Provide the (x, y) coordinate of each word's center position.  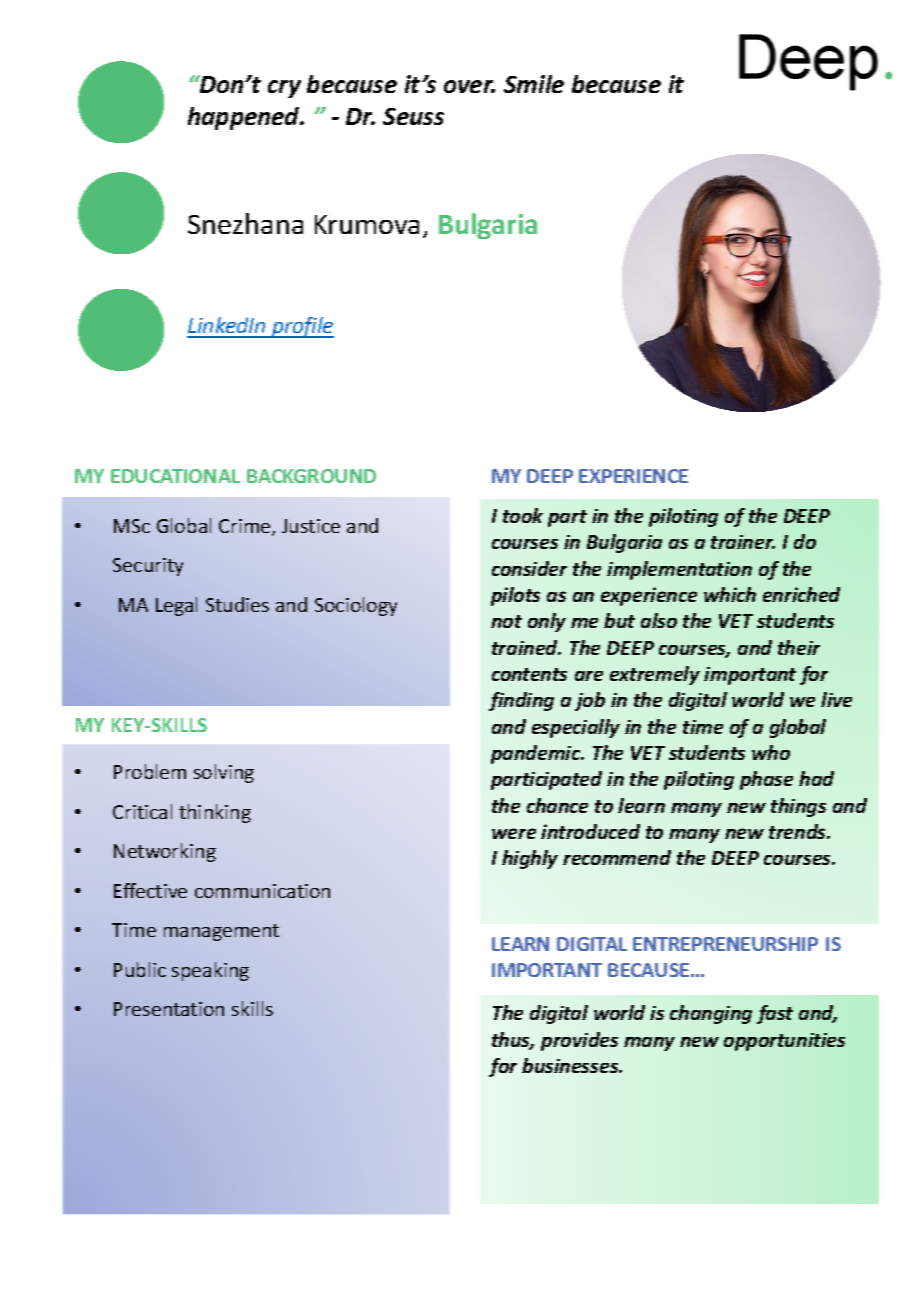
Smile (534, 84)
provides (579, 1041)
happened (245, 118)
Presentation (169, 1009)
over (469, 86)
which (730, 594)
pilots (515, 596)
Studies (237, 604)
